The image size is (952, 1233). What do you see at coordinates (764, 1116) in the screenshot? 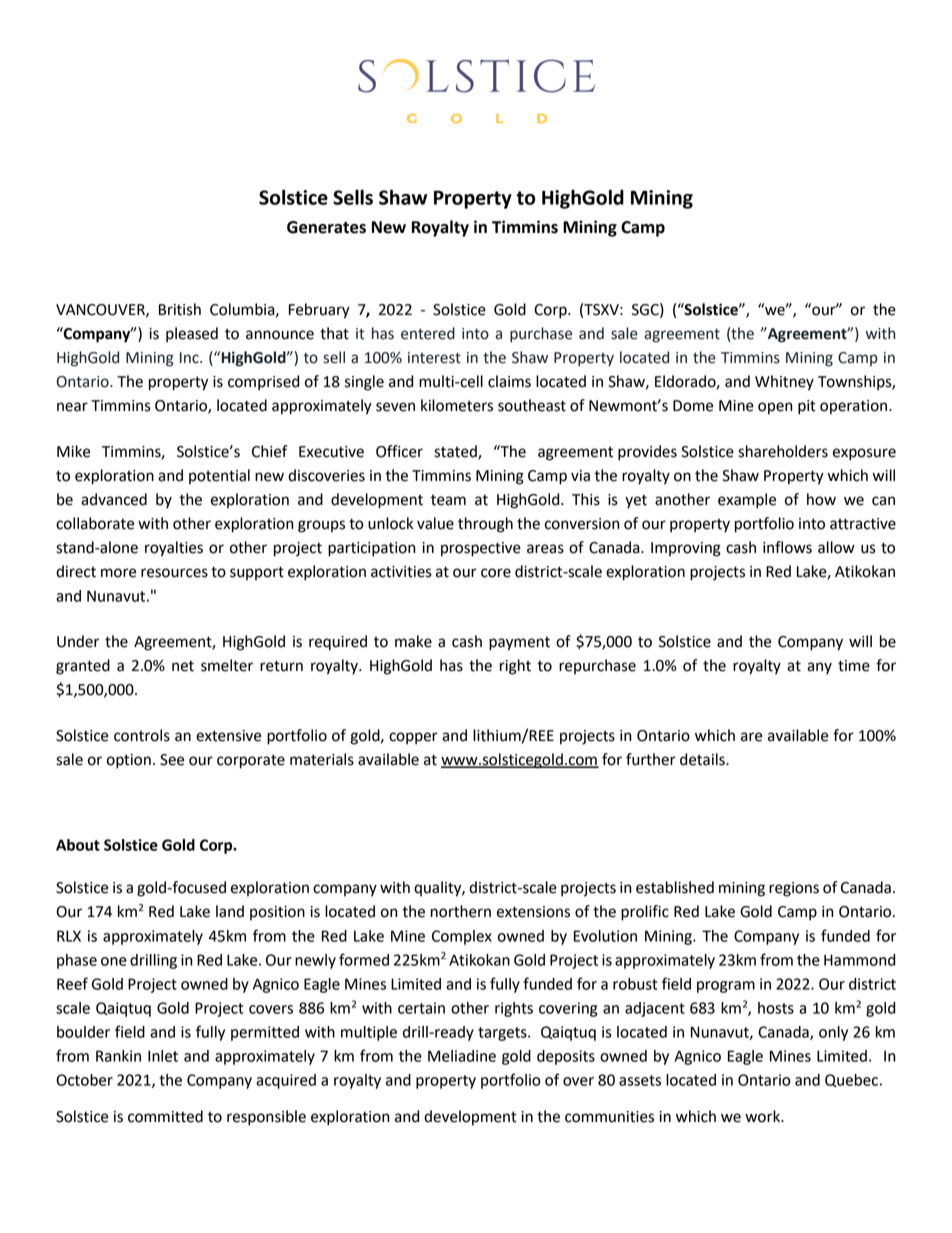
I see `work` at bounding box center [764, 1116].
